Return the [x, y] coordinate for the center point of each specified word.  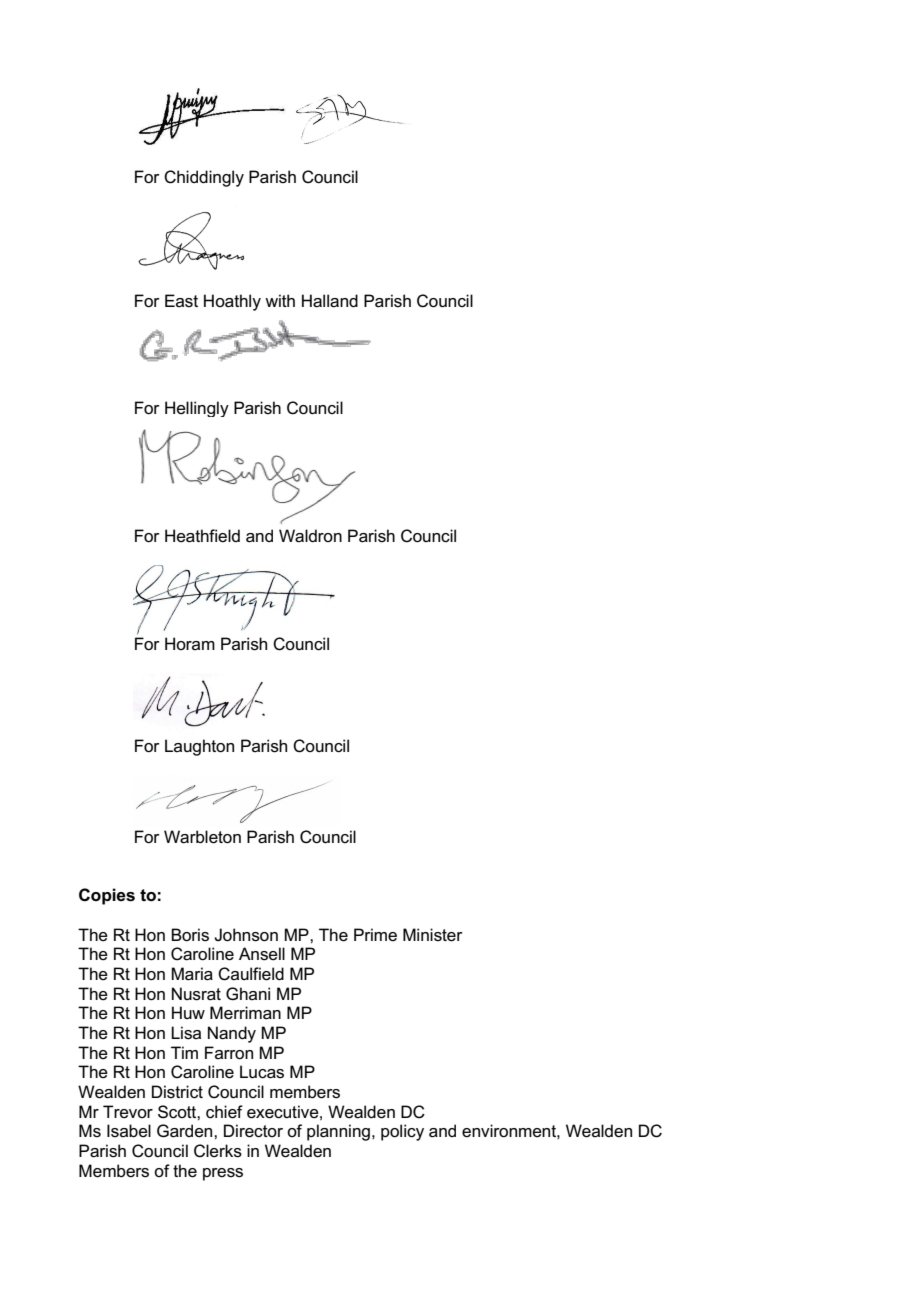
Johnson [246, 935]
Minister [433, 935]
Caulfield [251, 974]
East [181, 301]
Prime [375, 934]
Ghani [248, 993]
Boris [190, 935]
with [280, 300]
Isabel [129, 1131]
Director [253, 1131]
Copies [107, 896]
